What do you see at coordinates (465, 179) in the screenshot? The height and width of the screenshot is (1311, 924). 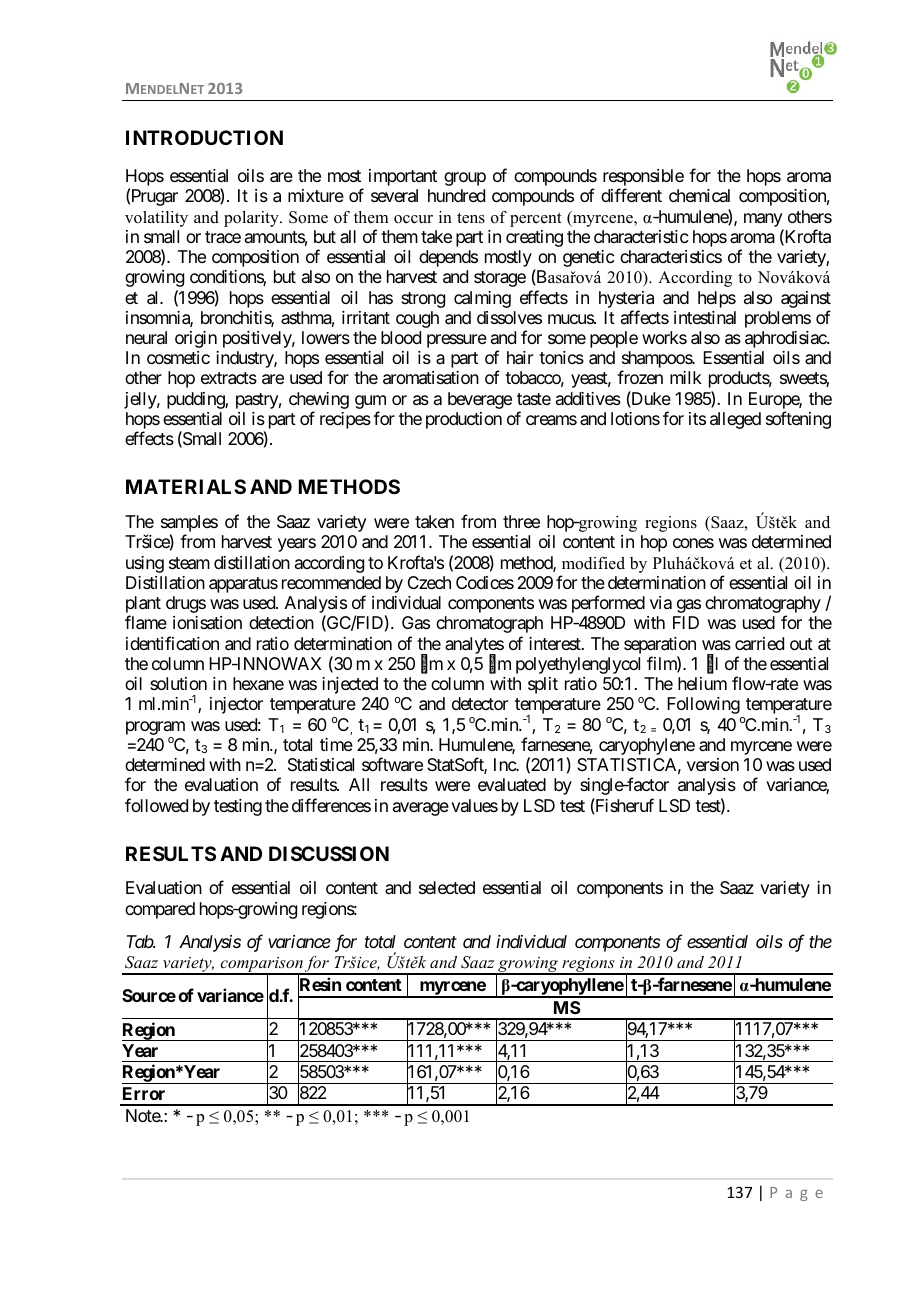 I see `group` at bounding box center [465, 179].
